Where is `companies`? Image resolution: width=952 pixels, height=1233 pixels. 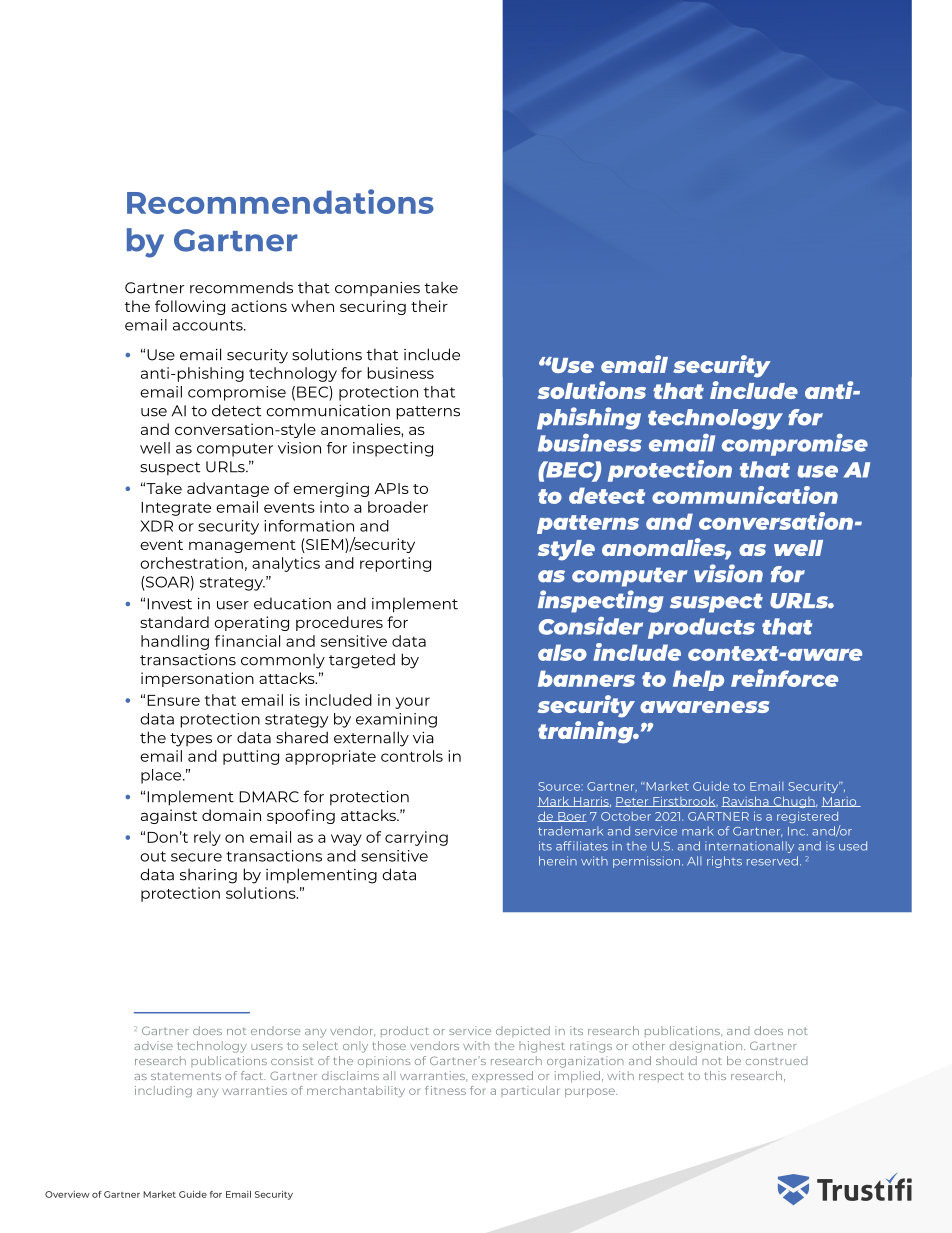
companies is located at coordinates (377, 289).
